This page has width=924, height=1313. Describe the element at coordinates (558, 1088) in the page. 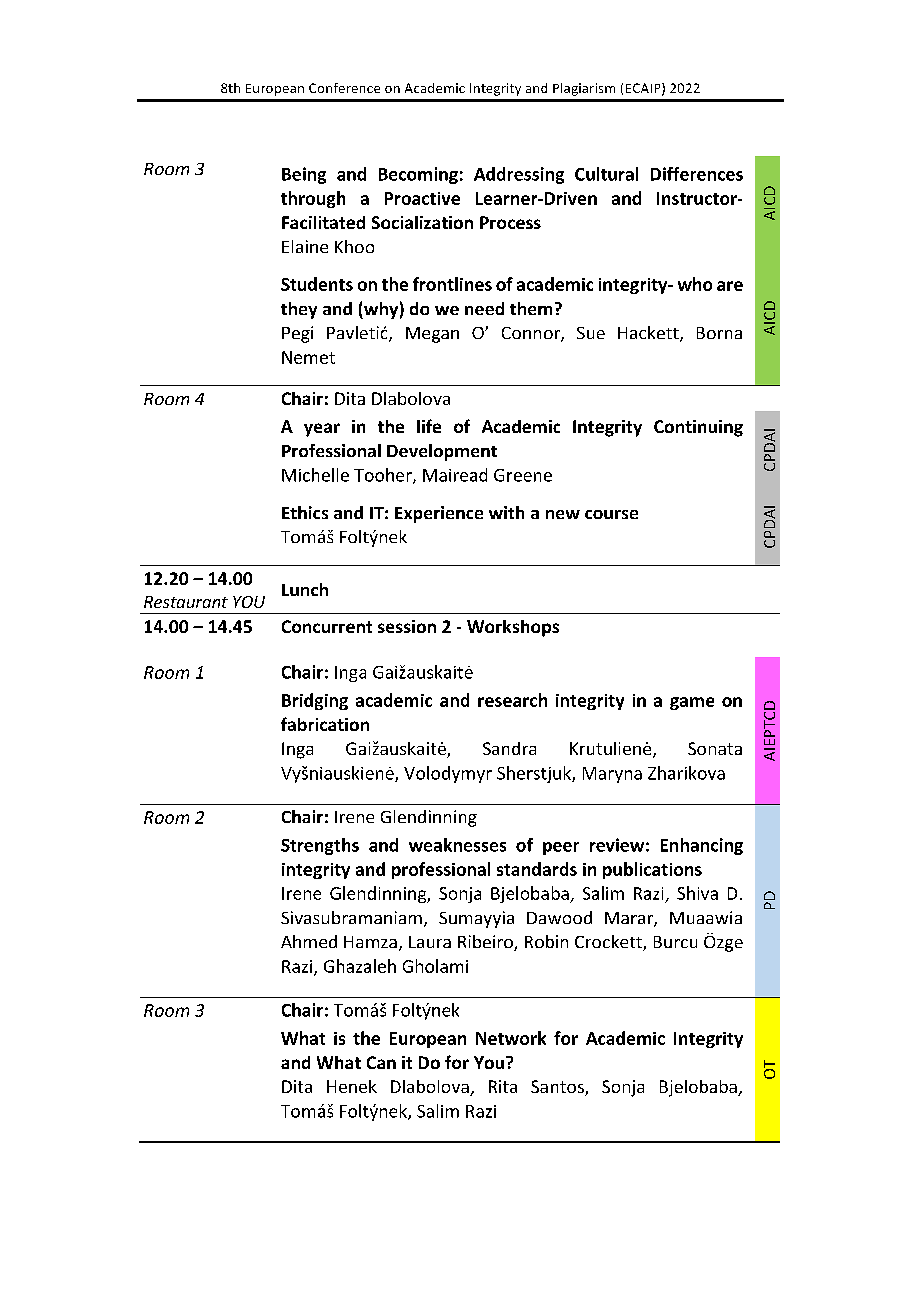

I see `Santos` at that location.
